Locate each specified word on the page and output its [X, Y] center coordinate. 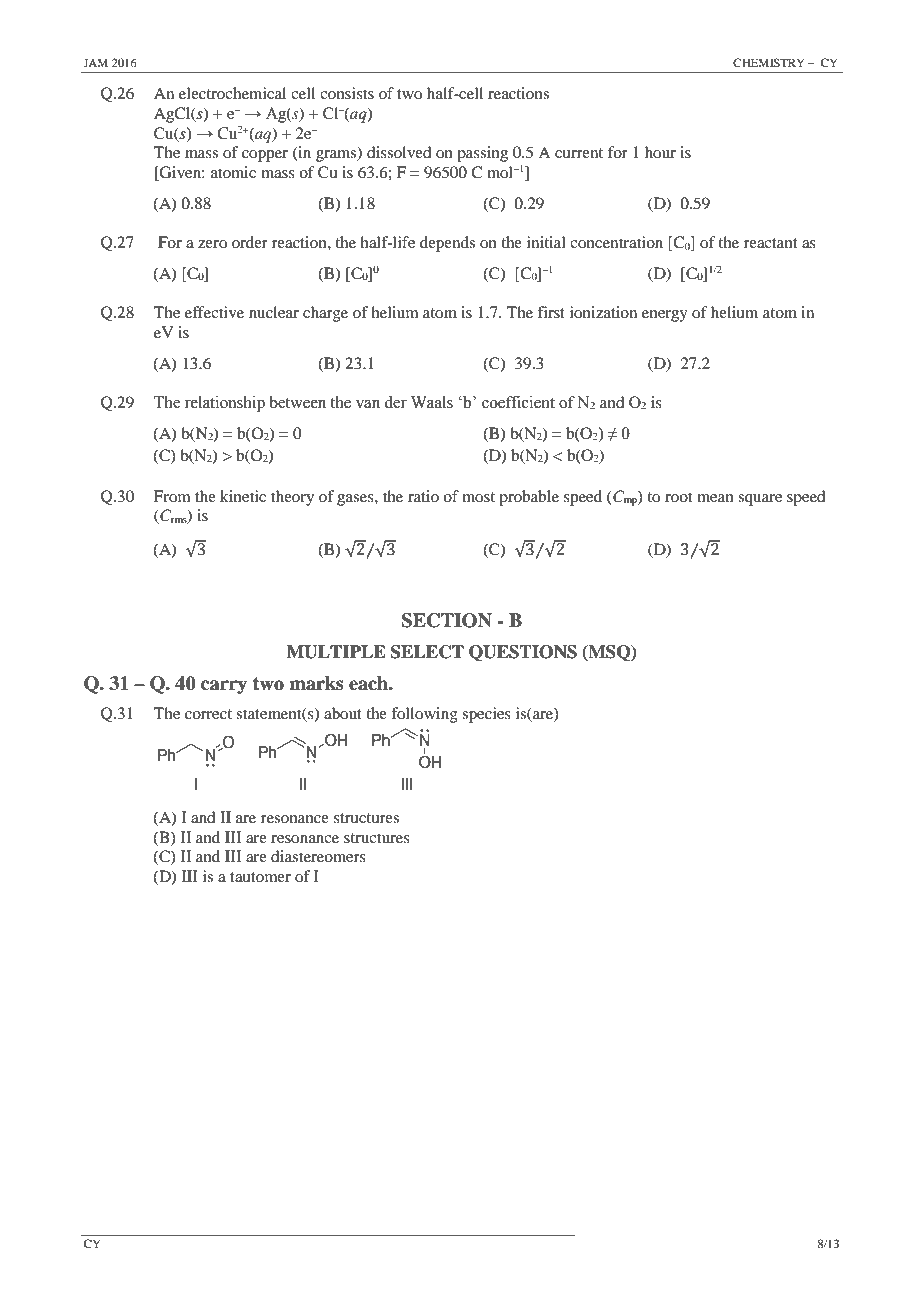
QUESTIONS [523, 653]
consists [347, 93]
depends [447, 244]
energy [665, 316]
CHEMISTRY [769, 62]
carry [224, 687]
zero [212, 244]
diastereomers [318, 856]
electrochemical [232, 93]
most [478, 497]
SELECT [427, 652]
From [172, 496]
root [678, 497]
